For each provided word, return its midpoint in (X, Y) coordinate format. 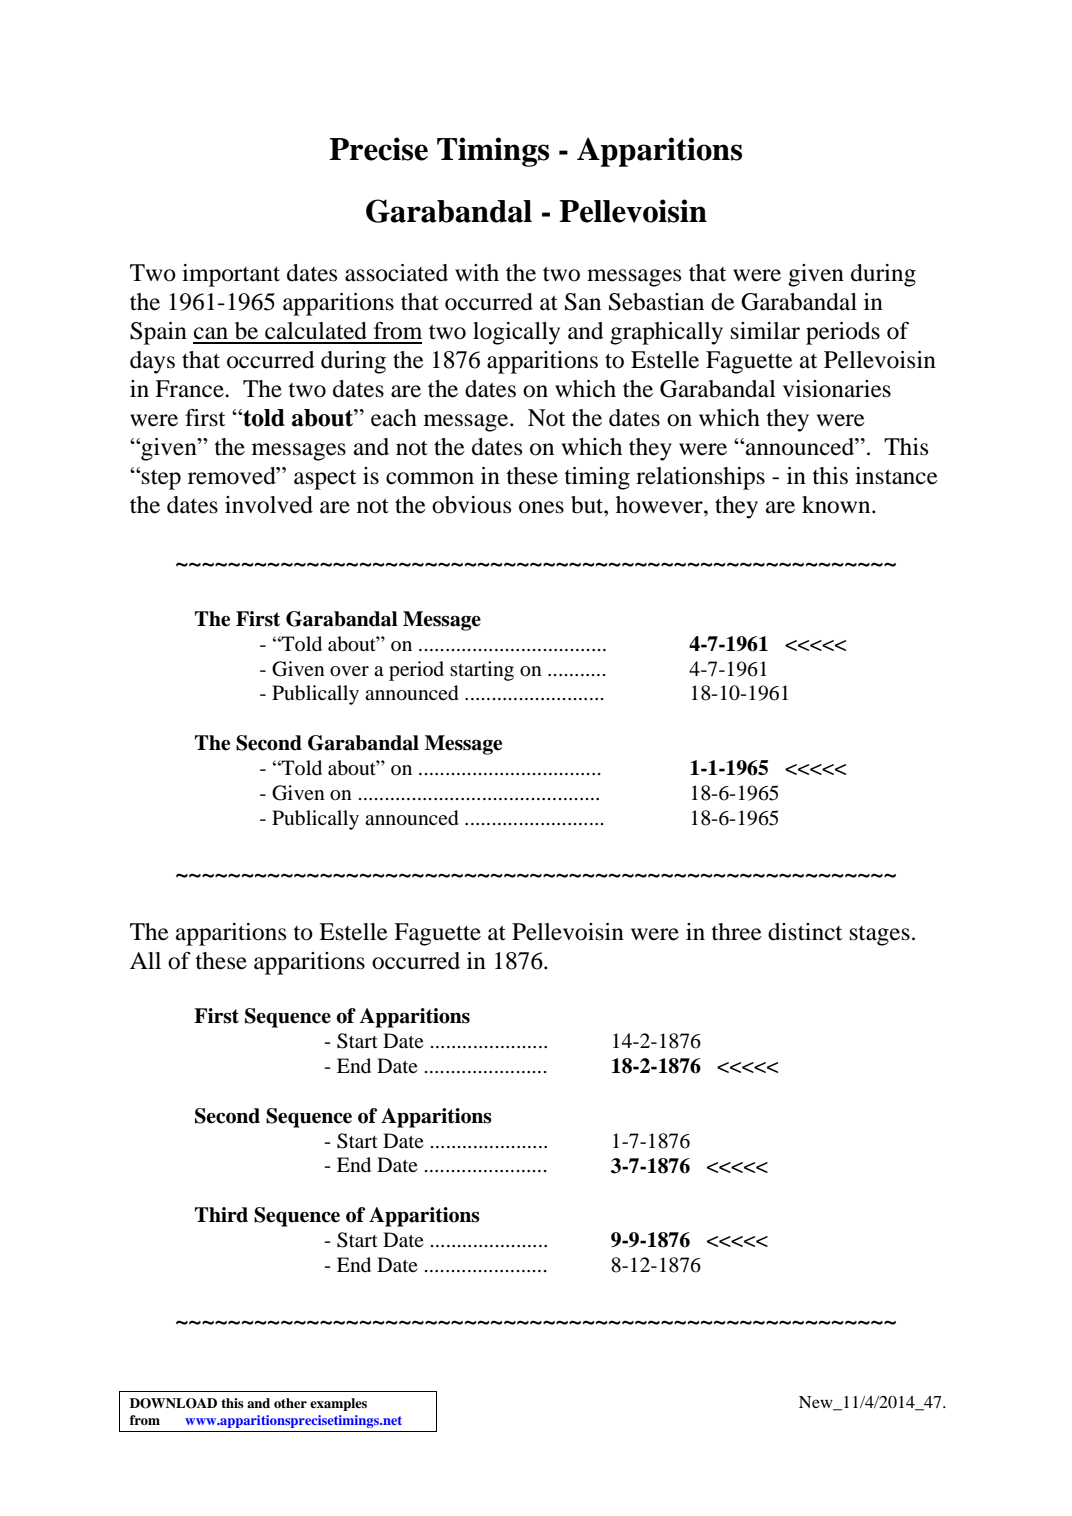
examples (338, 1404)
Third (221, 1215)
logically (516, 333)
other (290, 1403)
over (349, 671)
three (736, 932)
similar (765, 331)
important (231, 275)
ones (541, 507)
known (837, 505)
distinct (805, 932)
